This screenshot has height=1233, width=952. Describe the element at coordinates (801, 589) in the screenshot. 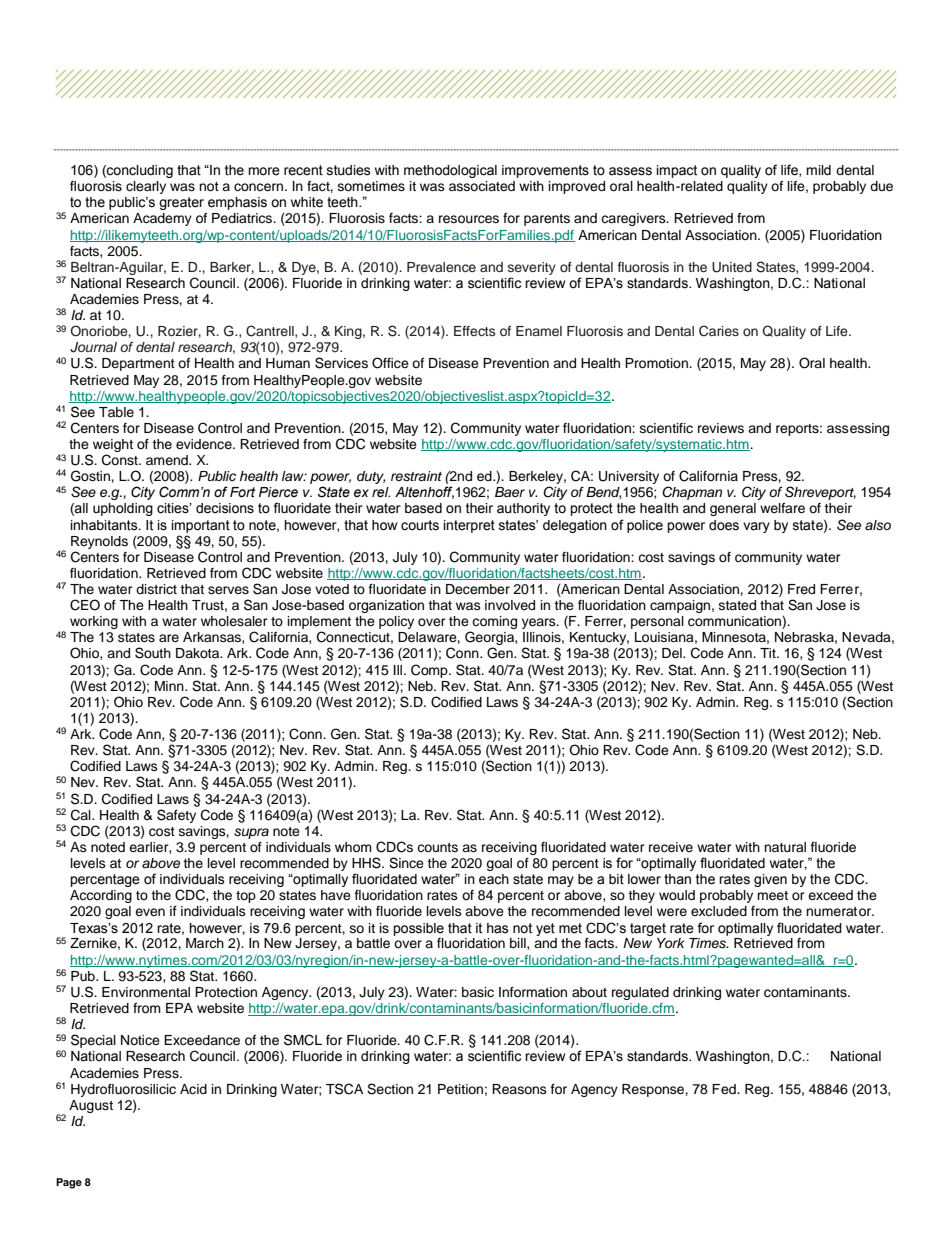

I see `Fred` at that location.
